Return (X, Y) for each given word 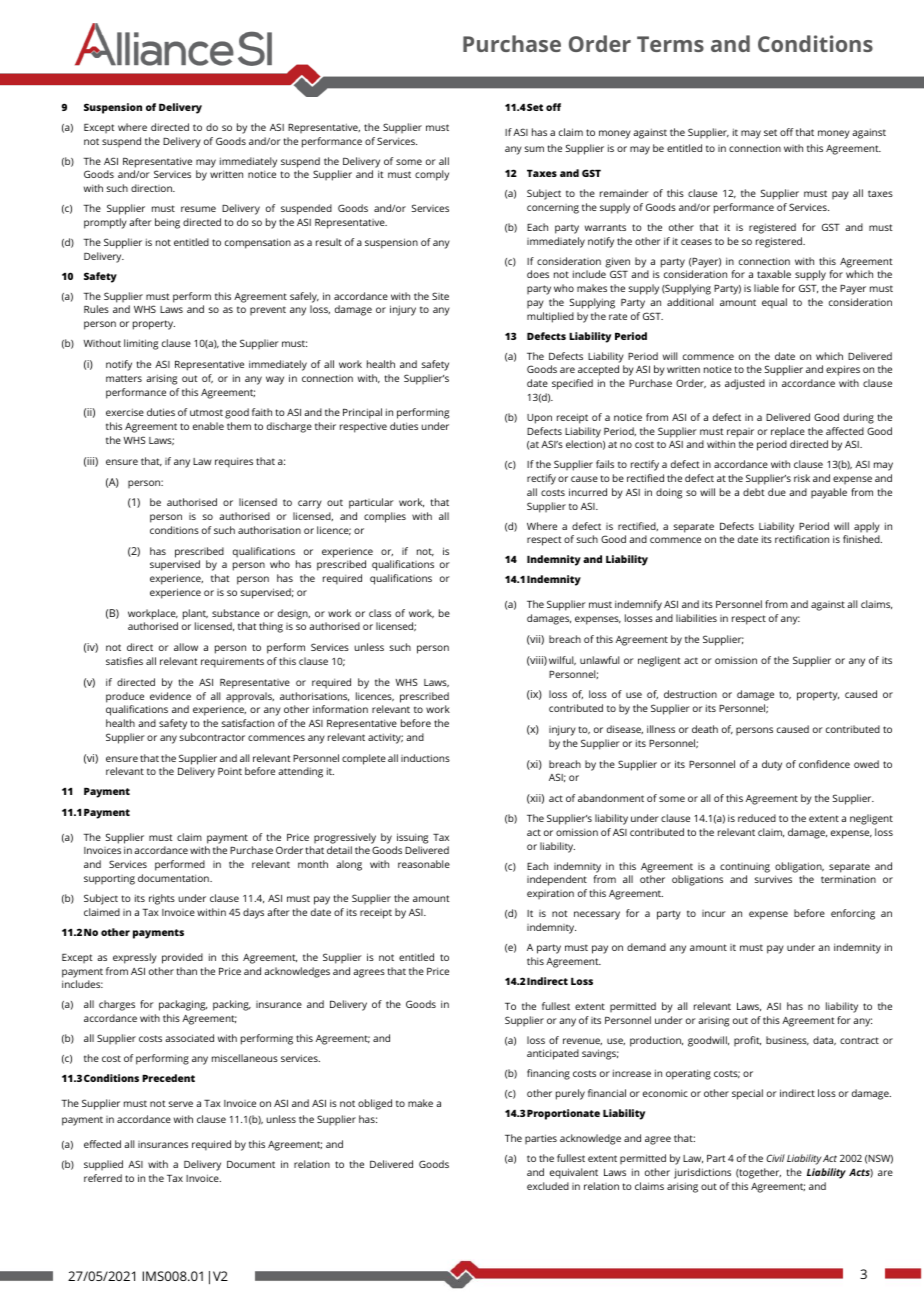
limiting (141, 344)
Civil (775, 1158)
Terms (670, 44)
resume (198, 209)
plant (195, 614)
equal (774, 303)
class (380, 613)
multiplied (550, 317)
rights (162, 899)
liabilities (696, 618)
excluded (548, 1186)
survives (773, 879)
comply (432, 175)
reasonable (424, 864)
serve (181, 1104)
